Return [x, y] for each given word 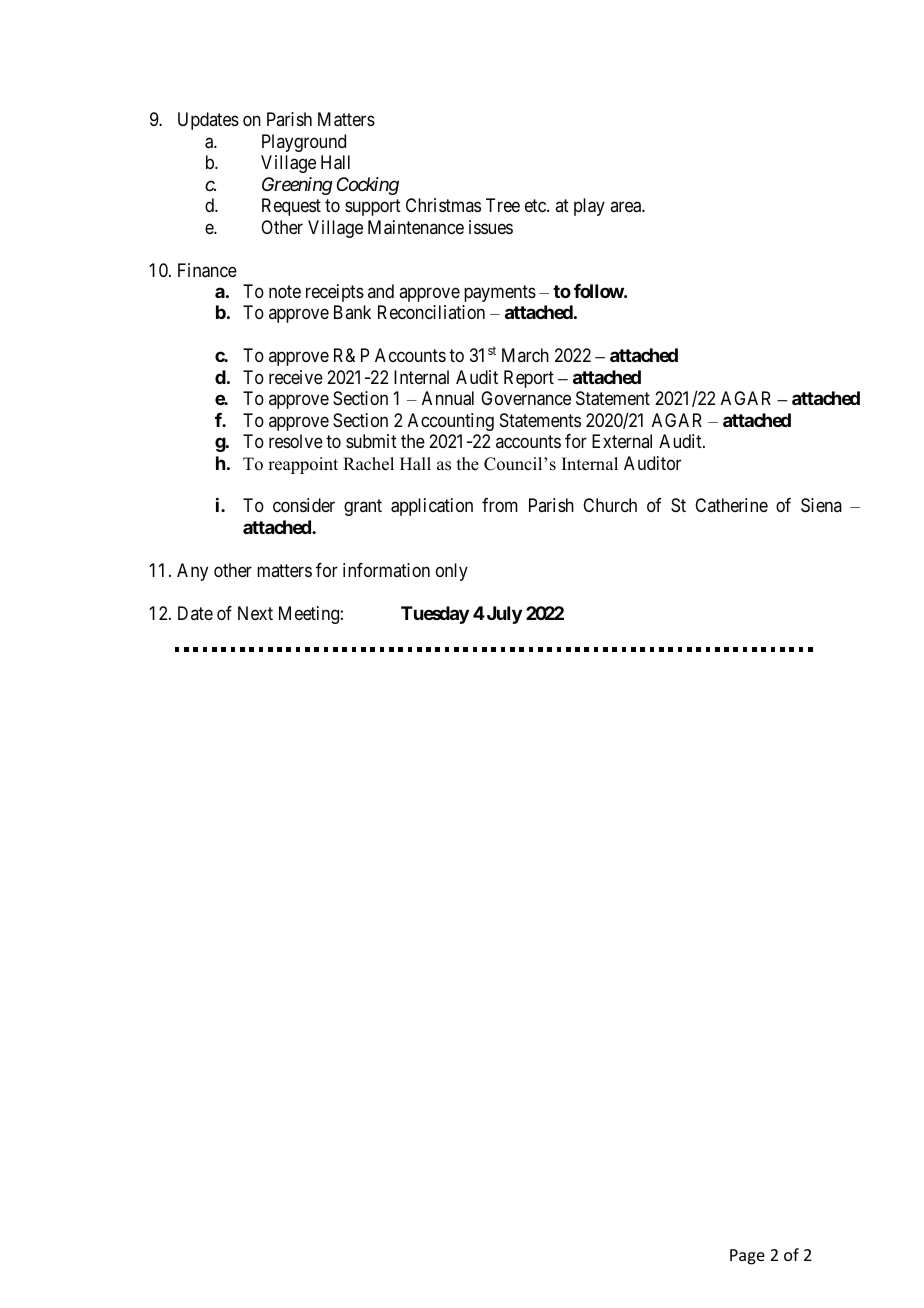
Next [255, 613]
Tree [503, 205]
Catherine [731, 505]
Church [610, 505]
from [500, 505]
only [452, 572]
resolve [296, 441]
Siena [821, 505]
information [386, 570]
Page [747, 1257]
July [503, 615]
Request [291, 207]
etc [536, 205]
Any [192, 572]
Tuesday [435, 615]
